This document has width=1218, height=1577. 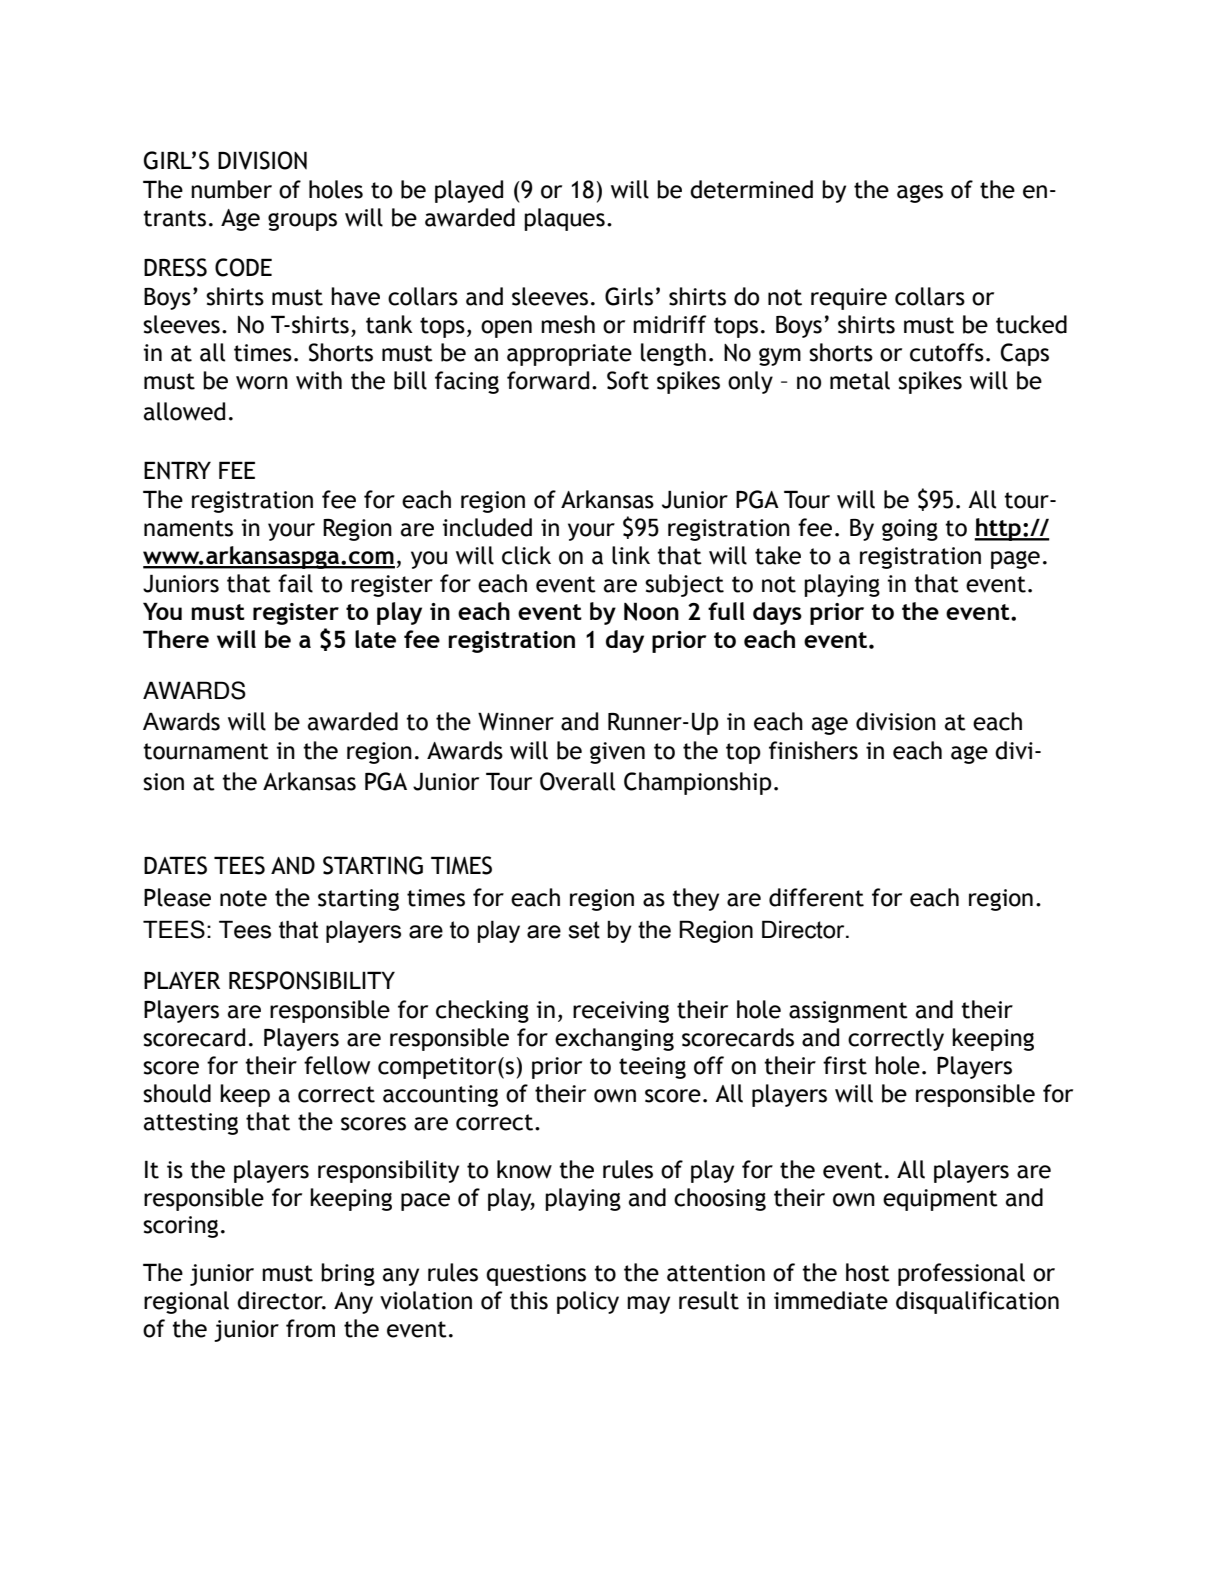 What do you see at coordinates (614, 1039) in the document?
I see `exchanging` at bounding box center [614, 1039].
